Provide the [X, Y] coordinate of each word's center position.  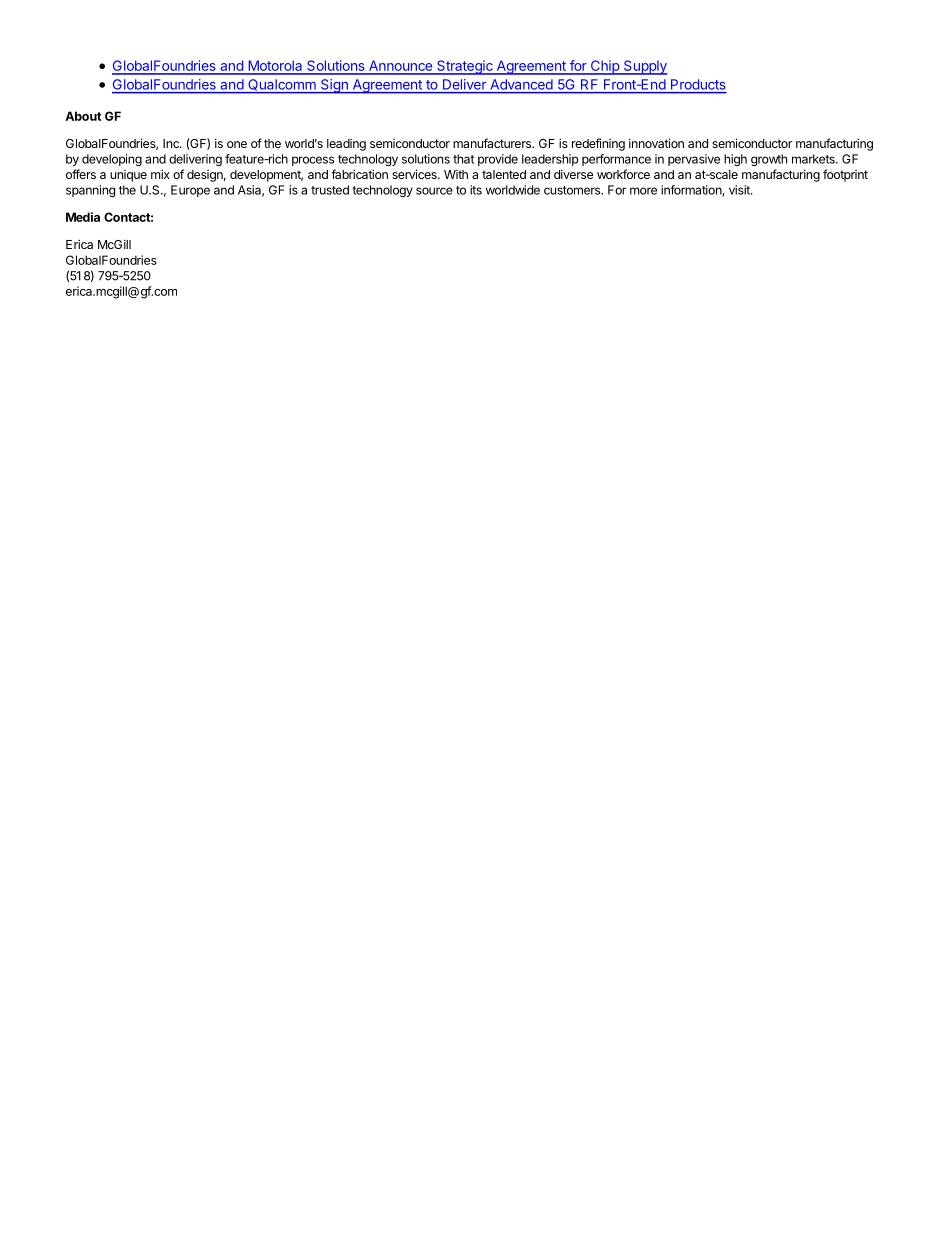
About [83, 116]
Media [83, 217]
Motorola [275, 67]
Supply [645, 67]
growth [769, 160]
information [692, 191]
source [434, 191]
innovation [656, 143]
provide [498, 160]
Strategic [465, 67]
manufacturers [493, 143]
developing [112, 160]
